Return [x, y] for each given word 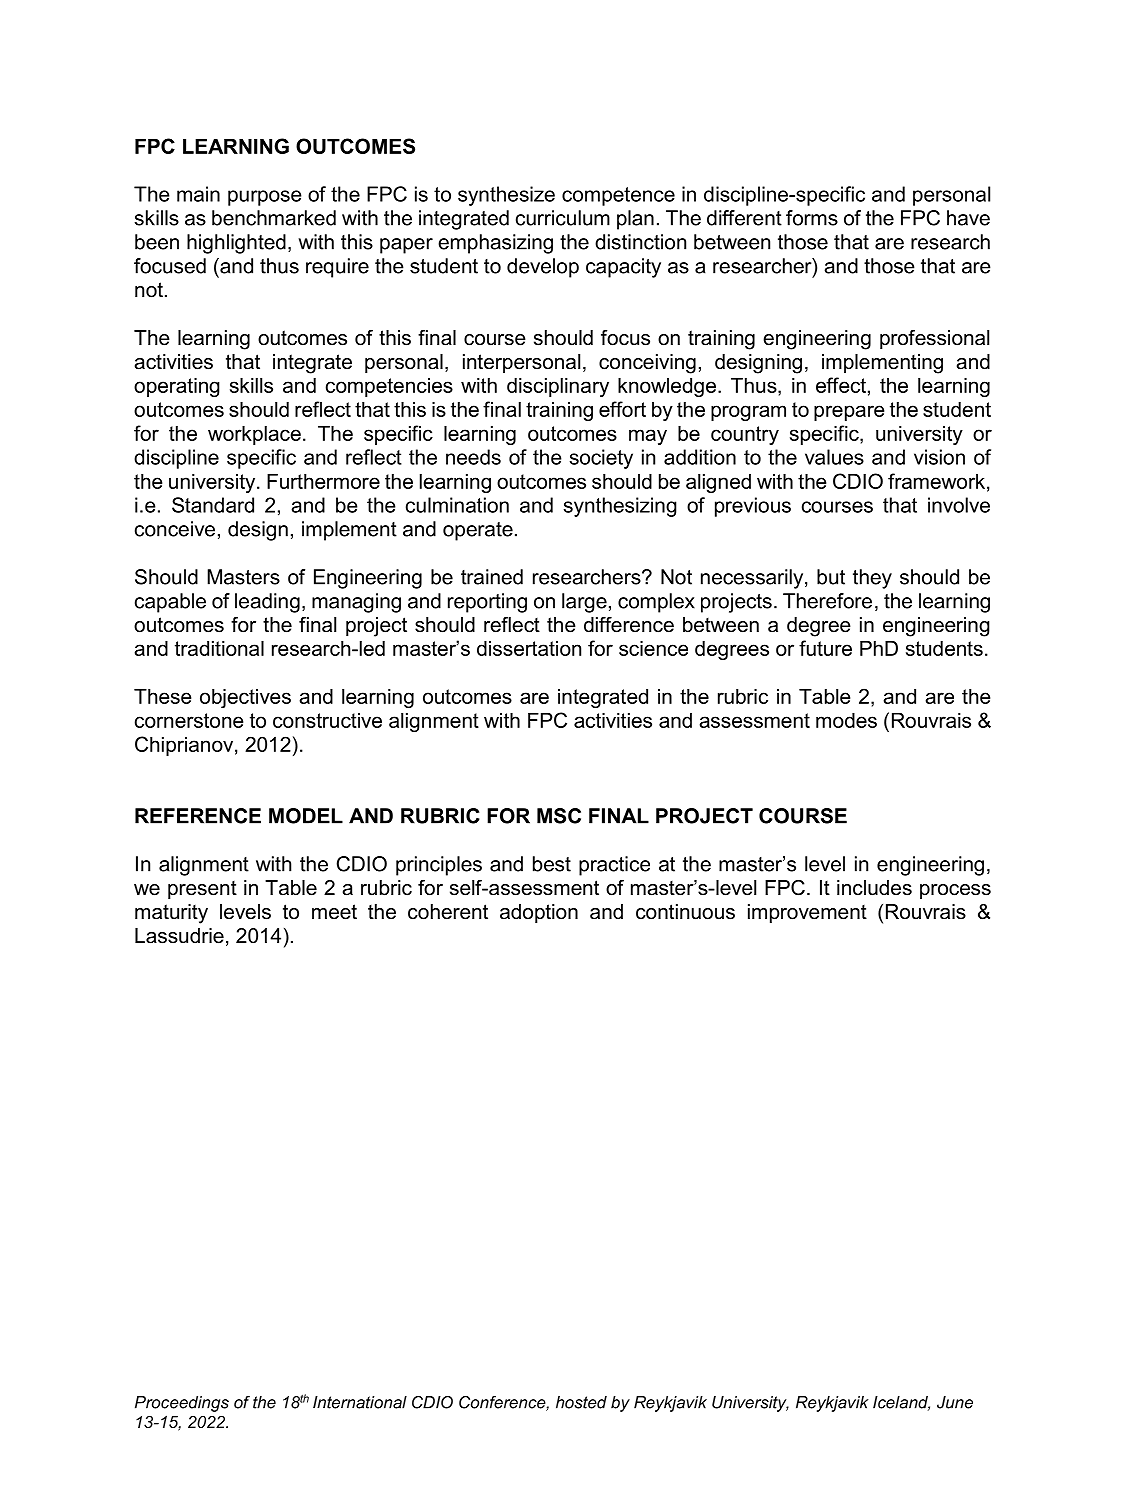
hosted [581, 1402]
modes [846, 720]
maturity [171, 914]
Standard [213, 505]
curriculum [563, 218]
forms [812, 218]
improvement [807, 913]
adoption [539, 913]
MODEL [306, 816]
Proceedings [182, 1404]
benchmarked [274, 218]
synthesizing [620, 507]
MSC [559, 816]
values [834, 457]
